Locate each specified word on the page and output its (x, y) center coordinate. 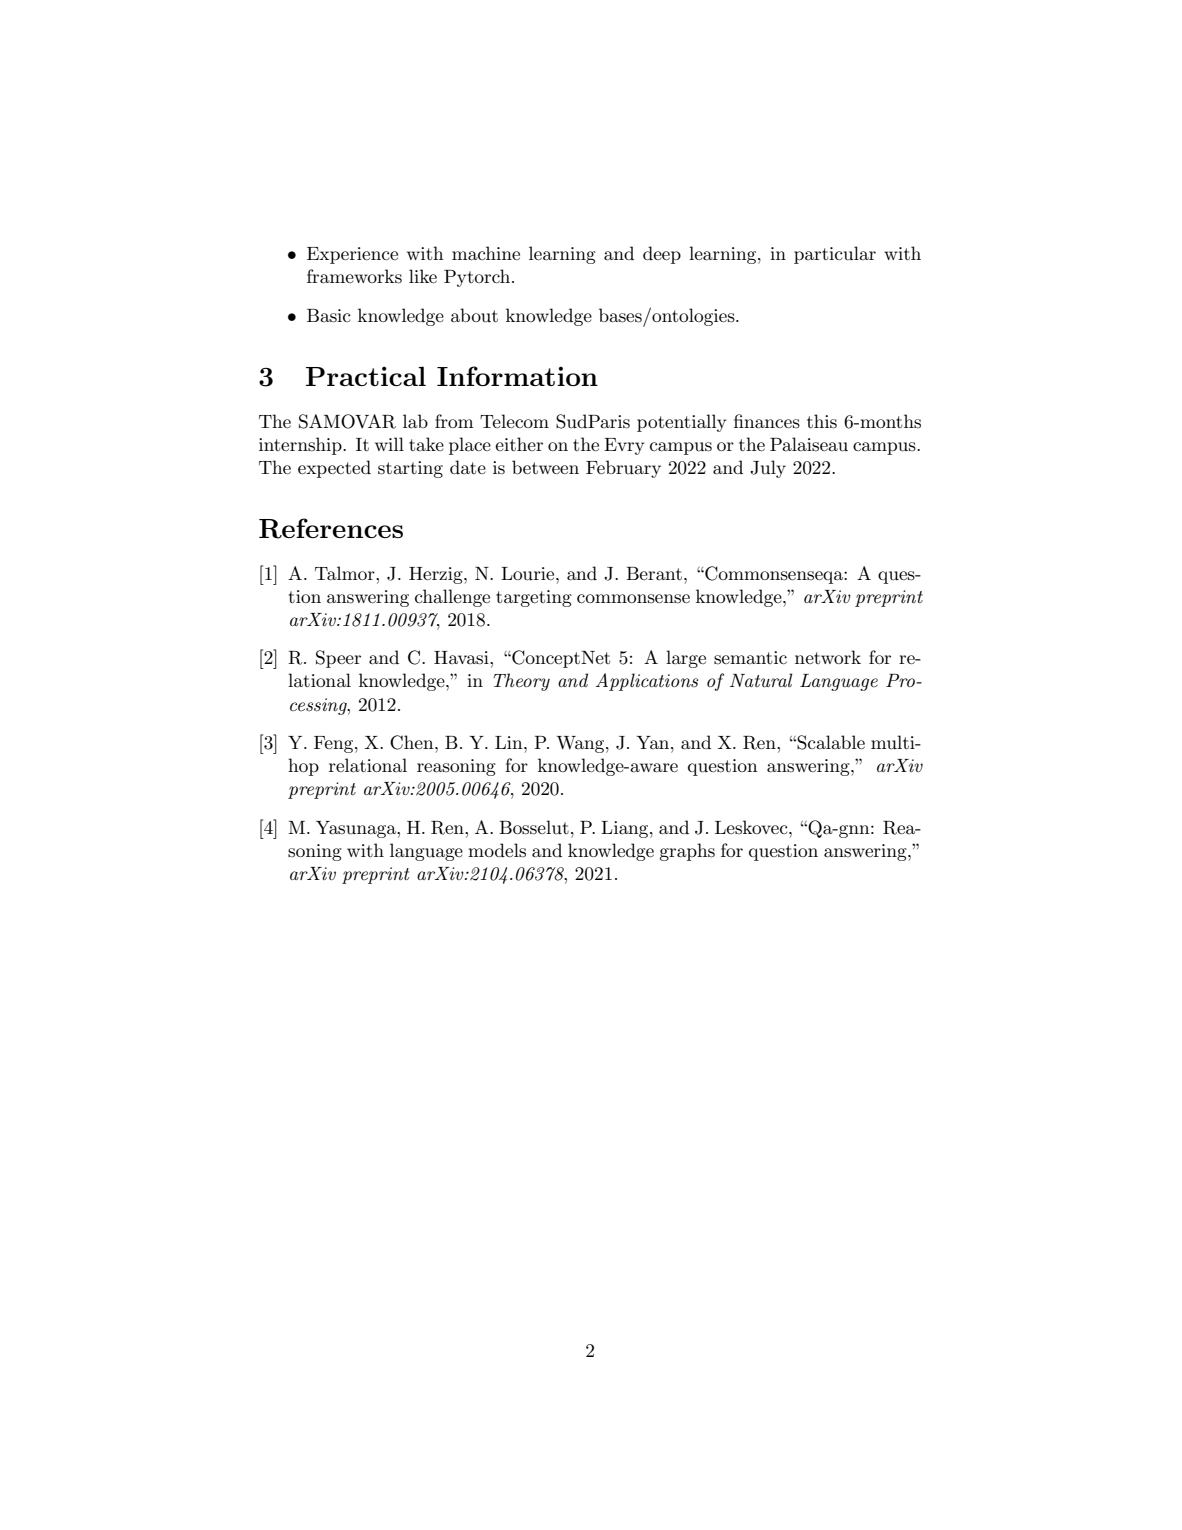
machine (486, 253)
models (497, 850)
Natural (761, 680)
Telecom (514, 421)
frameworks (354, 276)
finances (767, 421)
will (389, 444)
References (331, 528)
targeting (534, 598)
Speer (338, 659)
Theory (521, 682)
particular (835, 255)
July (768, 469)
